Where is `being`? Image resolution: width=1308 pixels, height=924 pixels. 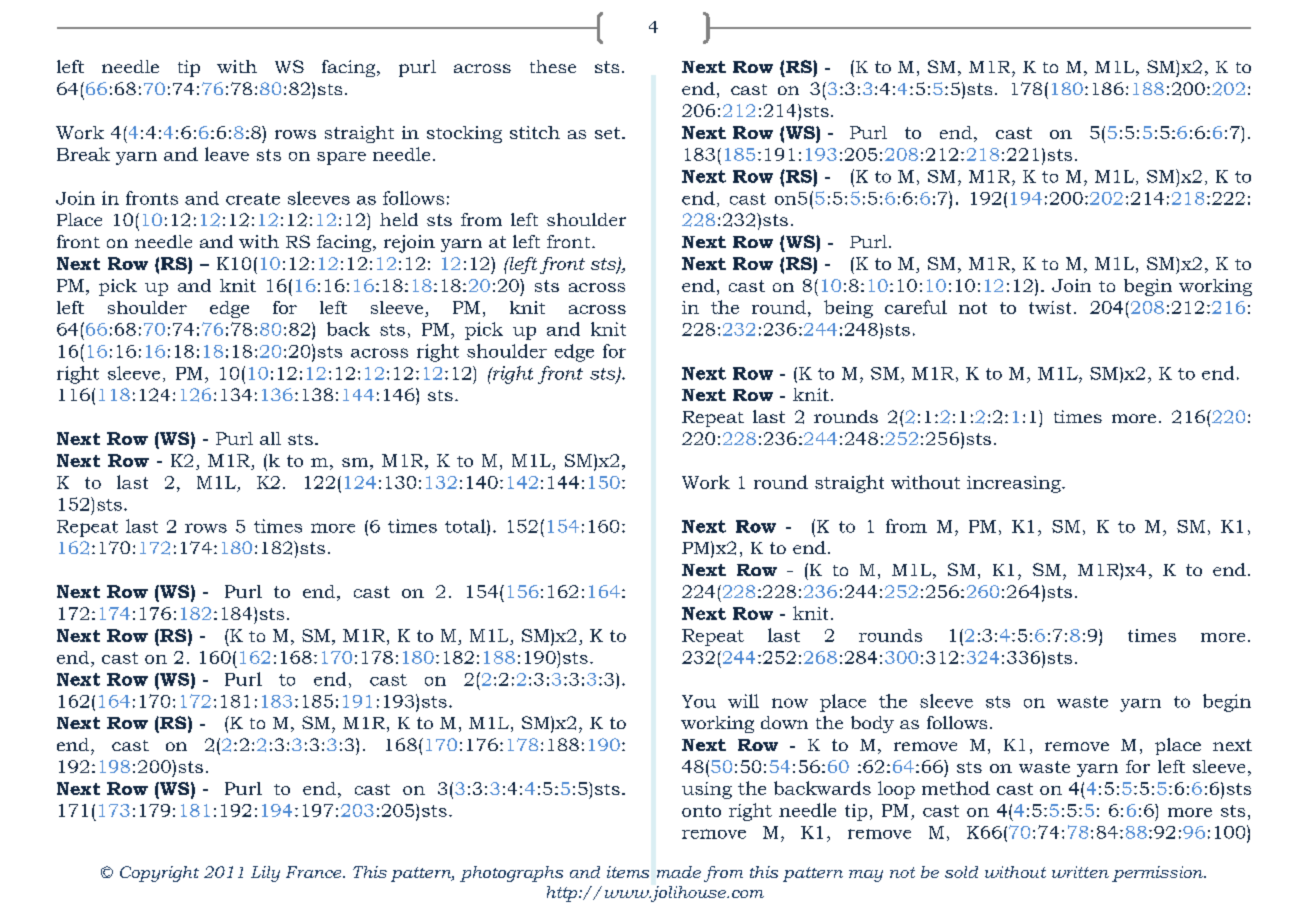
being is located at coordinates (848, 309).
